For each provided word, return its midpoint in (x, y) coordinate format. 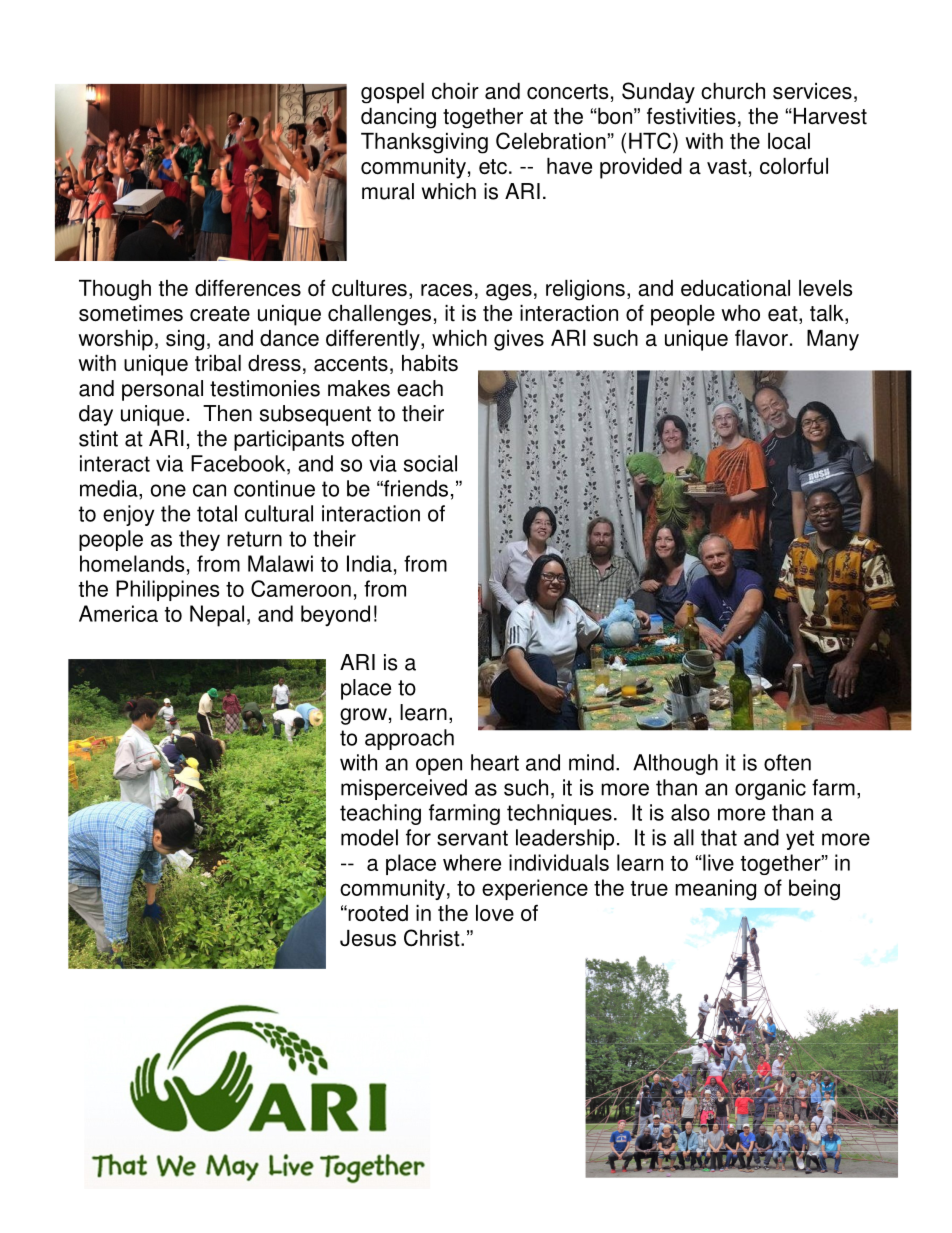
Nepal (217, 616)
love (495, 913)
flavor (761, 338)
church (733, 91)
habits (430, 363)
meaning (715, 890)
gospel (392, 93)
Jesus (368, 938)
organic (770, 789)
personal (162, 390)
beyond (335, 615)
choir (455, 91)
